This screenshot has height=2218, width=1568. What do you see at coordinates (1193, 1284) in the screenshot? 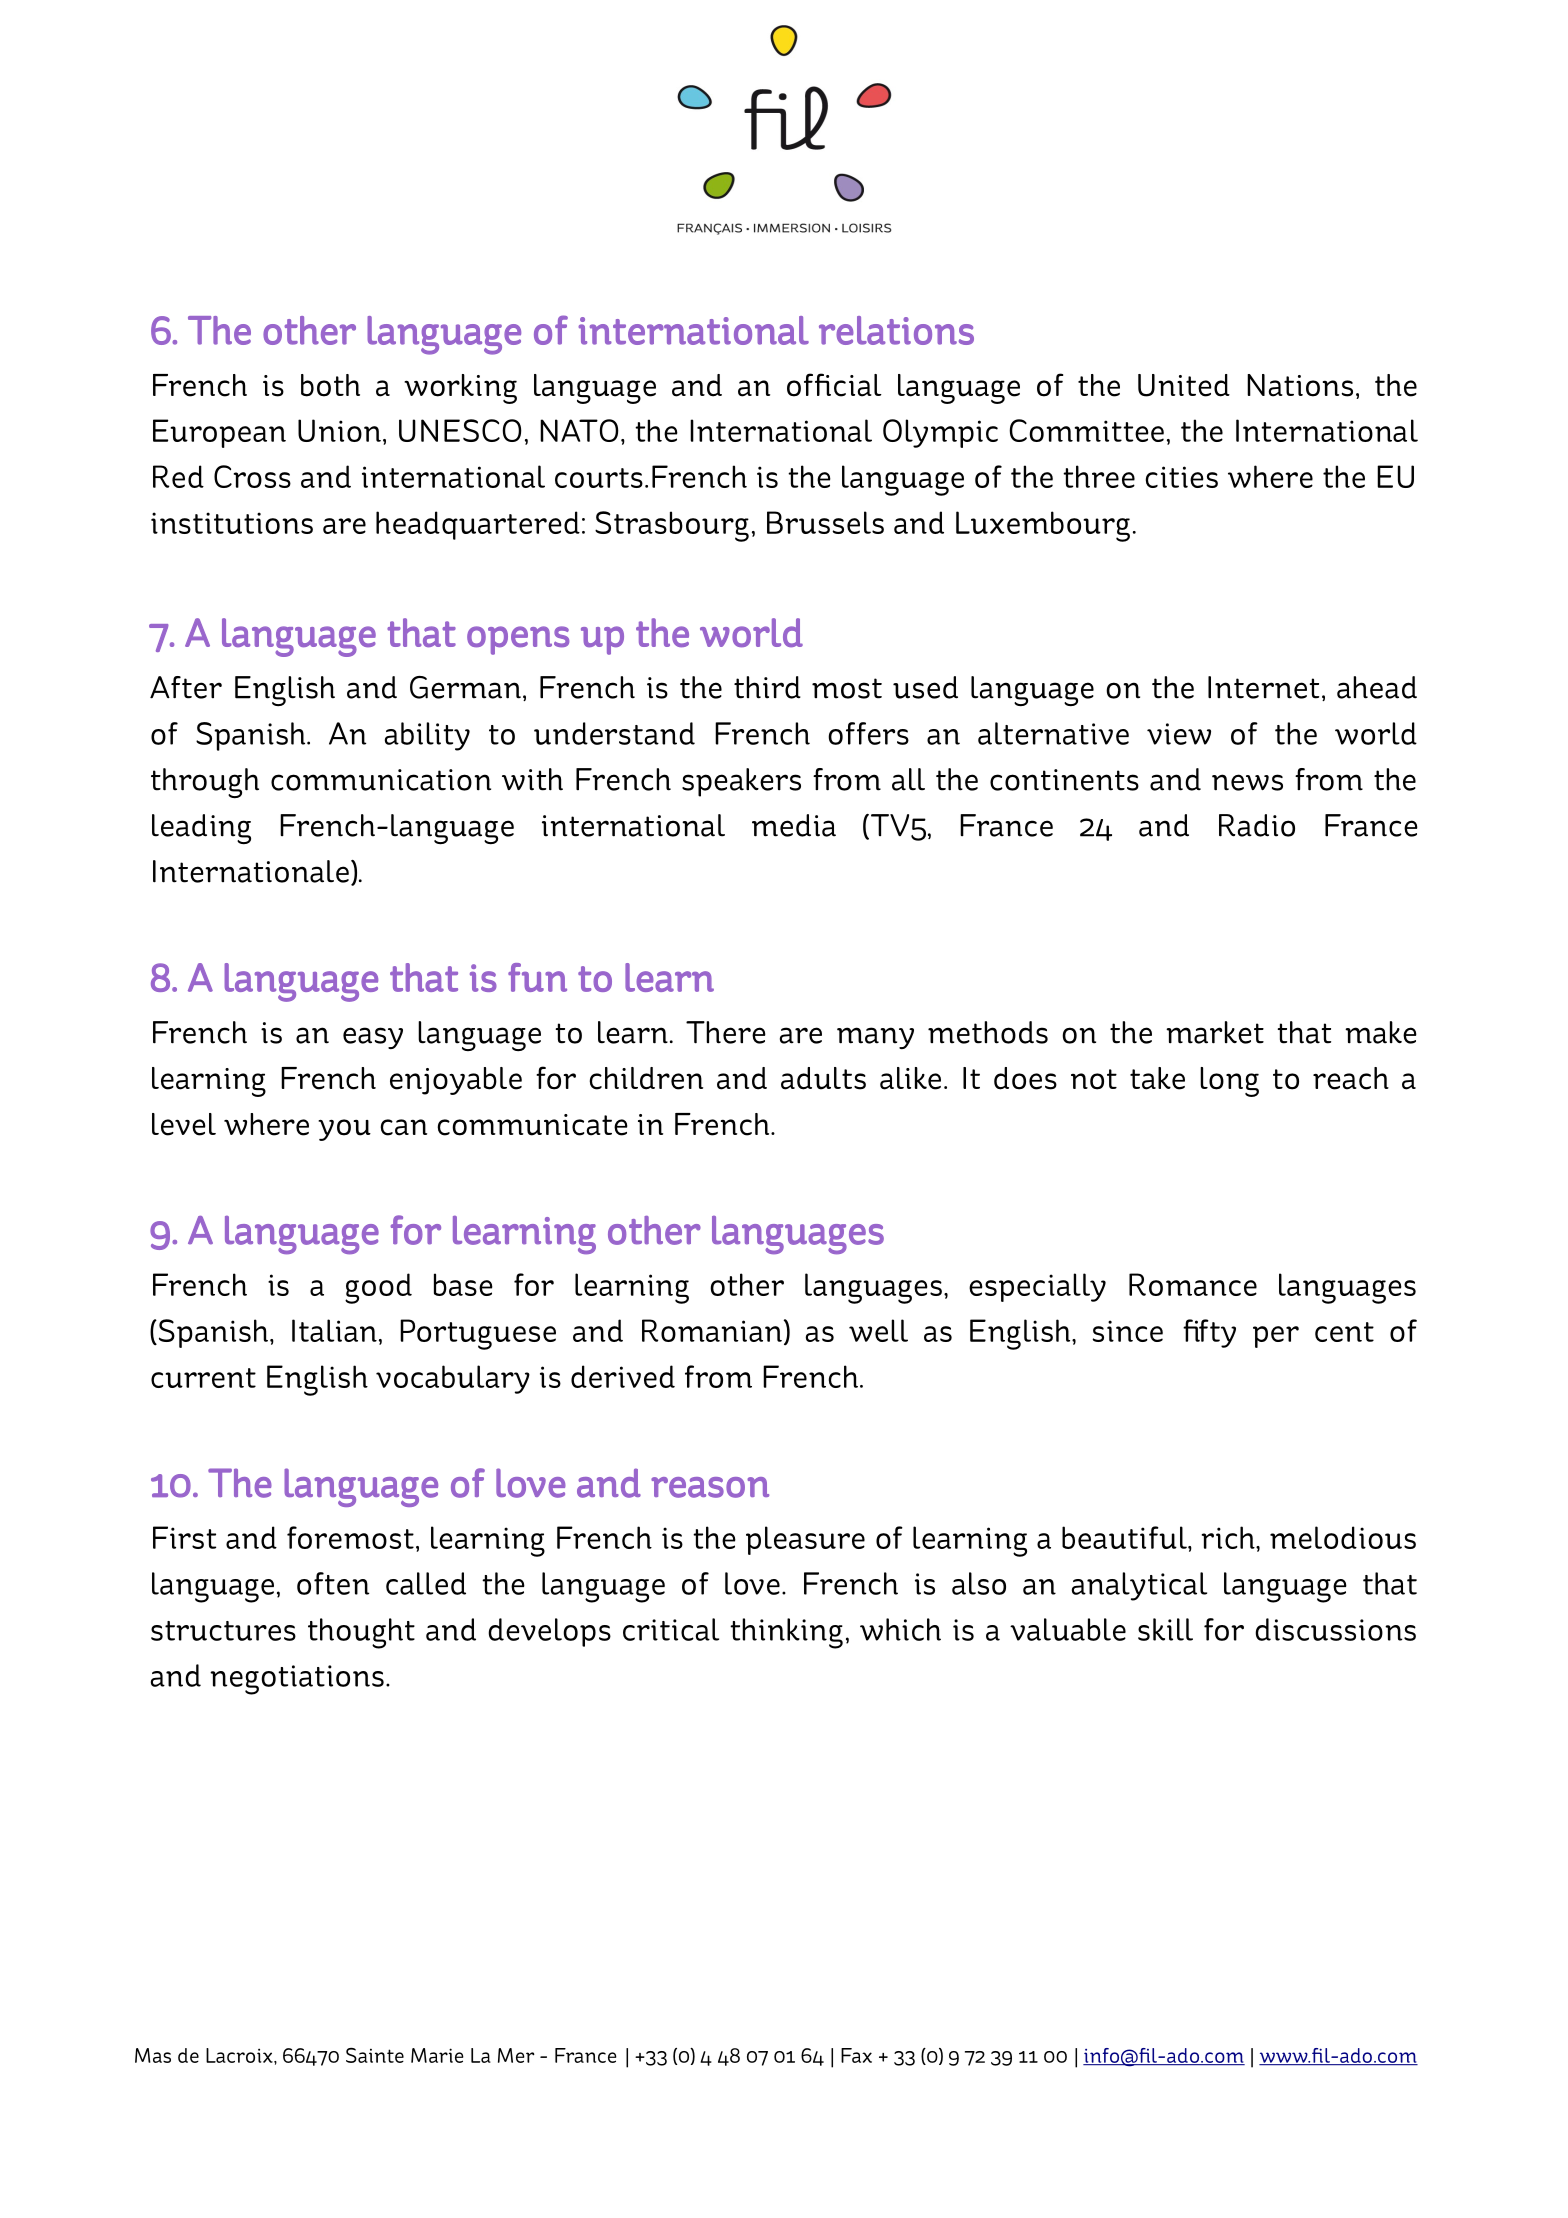
I see `Romance` at bounding box center [1193, 1284].
